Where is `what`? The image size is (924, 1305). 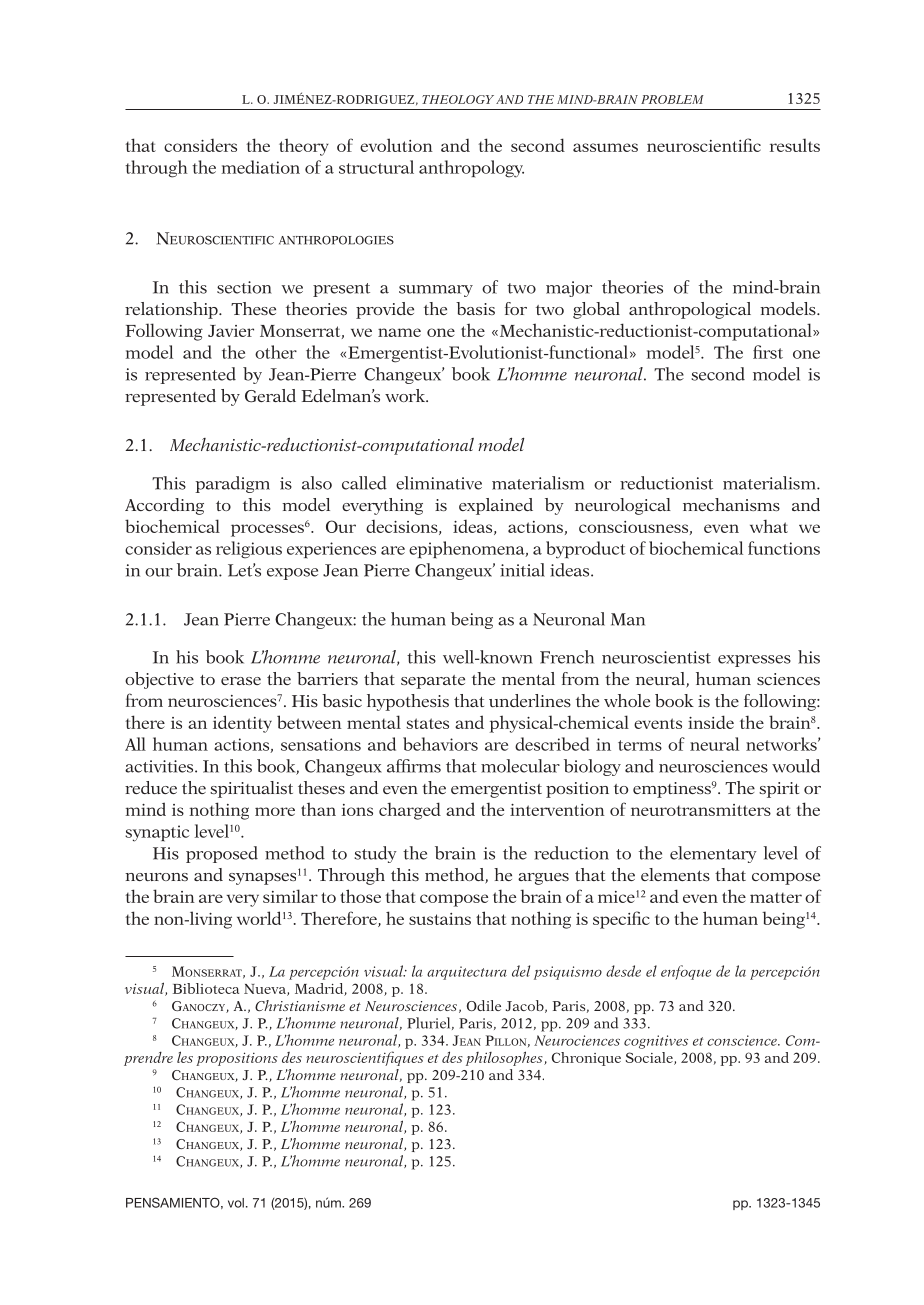
what is located at coordinates (769, 526).
